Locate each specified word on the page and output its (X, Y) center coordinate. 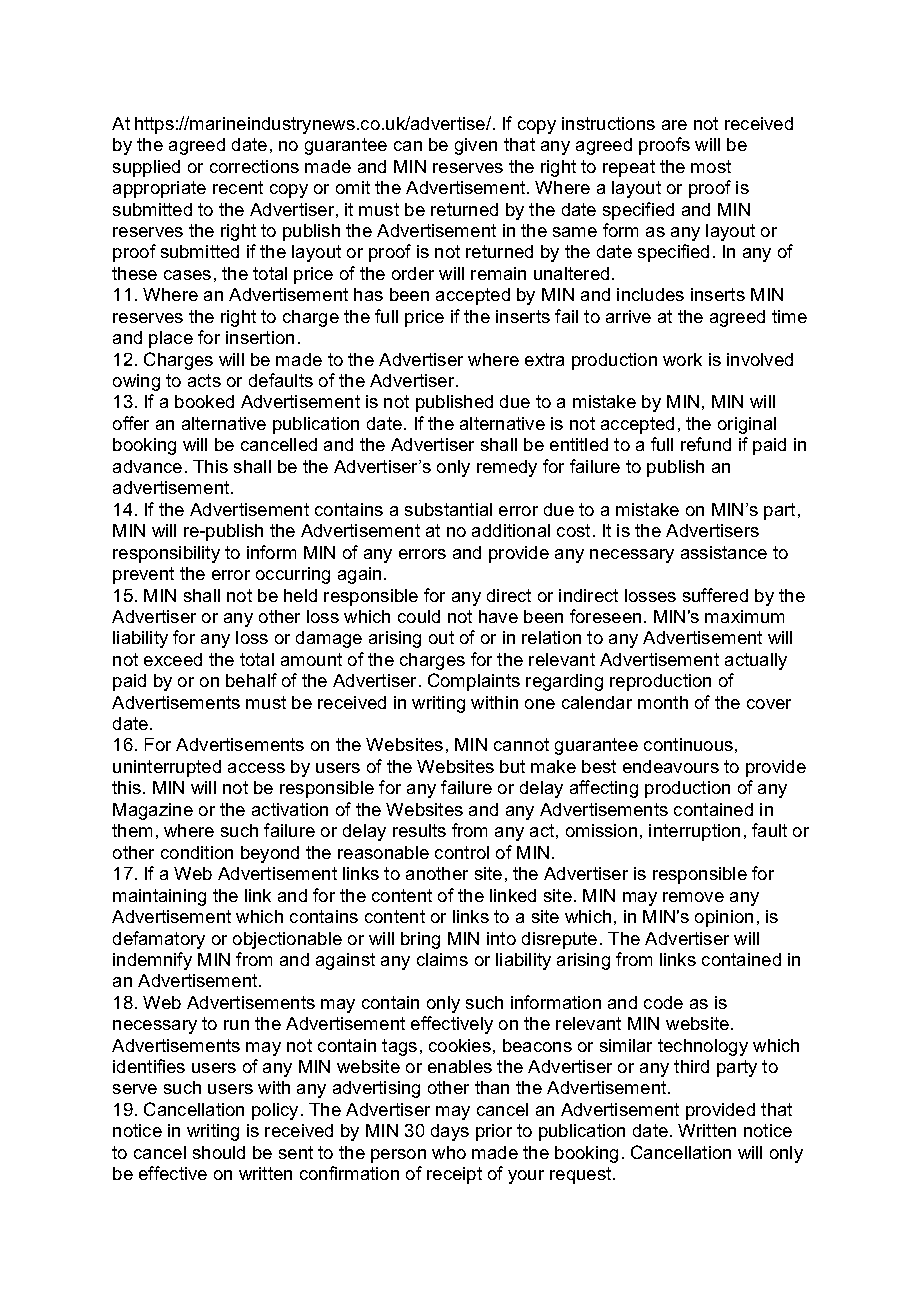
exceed (173, 659)
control (462, 852)
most (711, 166)
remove (693, 897)
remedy (507, 468)
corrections (254, 166)
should (219, 1152)
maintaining (159, 897)
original (747, 425)
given (476, 146)
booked (204, 401)
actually (756, 661)
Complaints (474, 682)
